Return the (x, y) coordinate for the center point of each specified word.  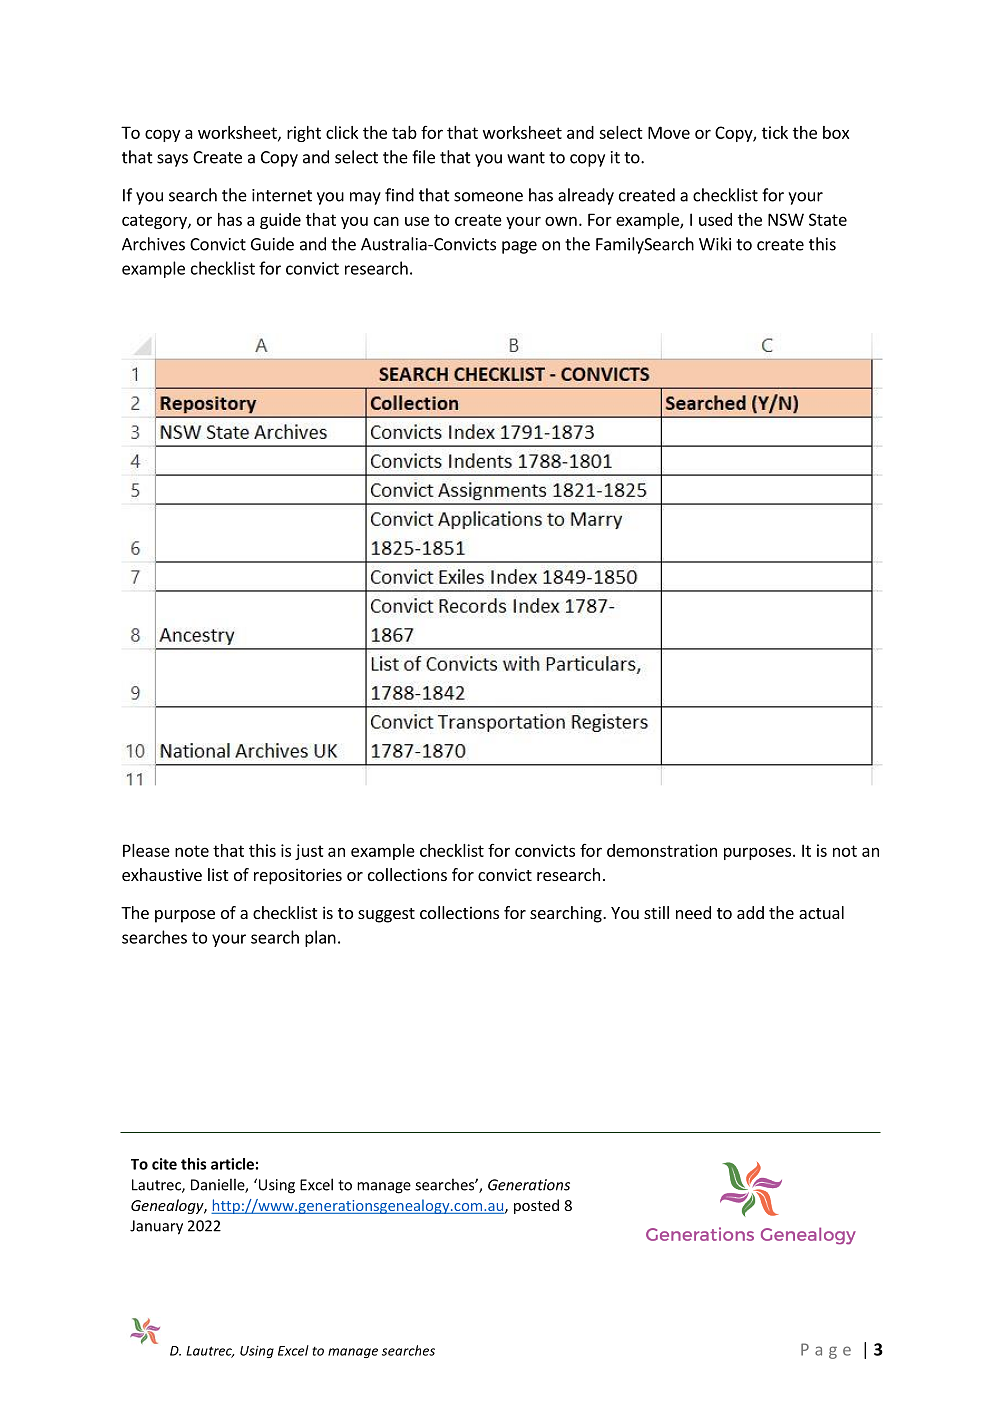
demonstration (662, 850)
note (192, 851)
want (526, 158)
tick (775, 132)
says (172, 160)
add (750, 912)
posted (536, 1206)
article (232, 1164)
